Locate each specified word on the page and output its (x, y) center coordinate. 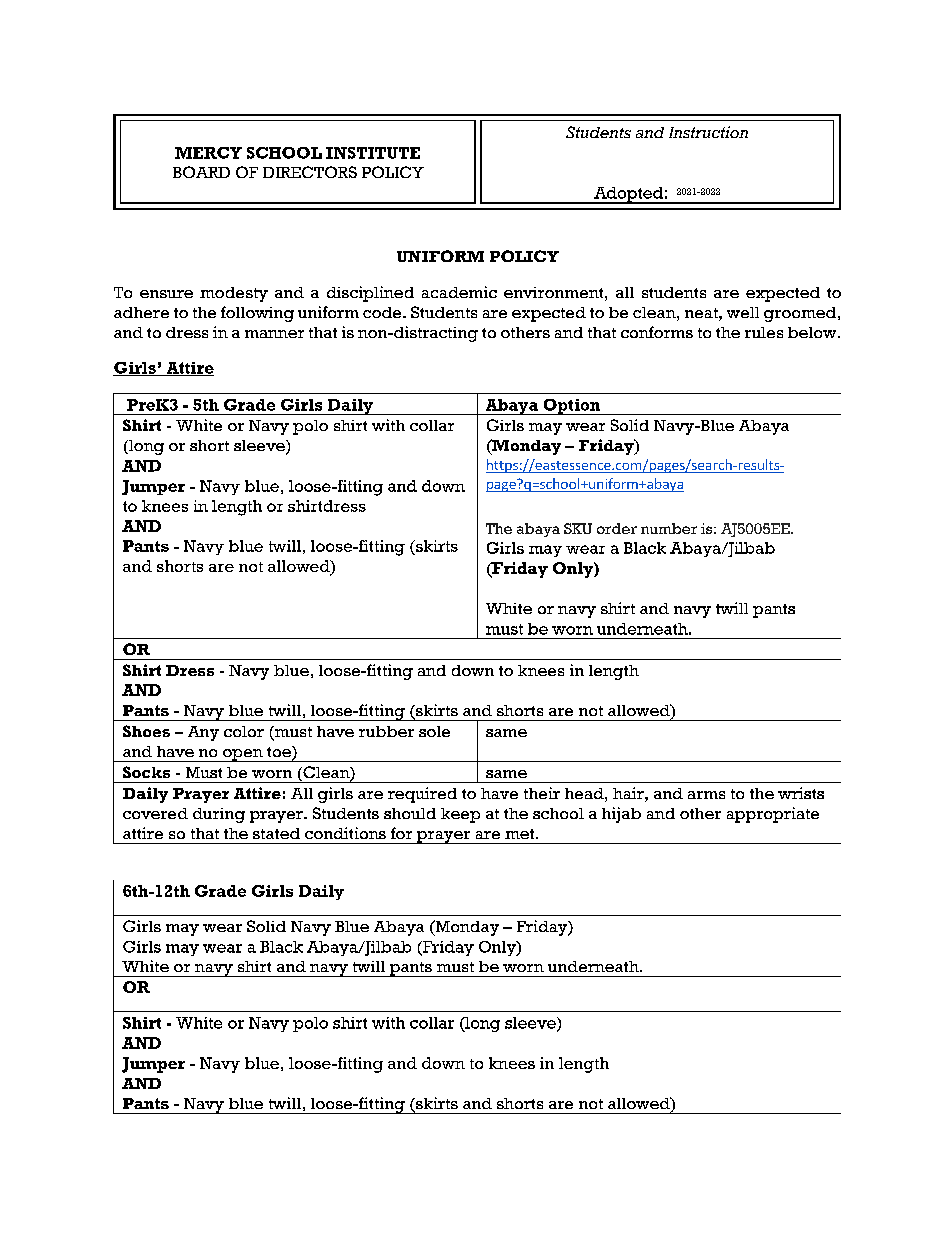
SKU (578, 528)
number (669, 528)
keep (460, 815)
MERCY (208, 153)
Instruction (708, 132)
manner (274, 334)
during (219, 815)
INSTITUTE (373, 153)
